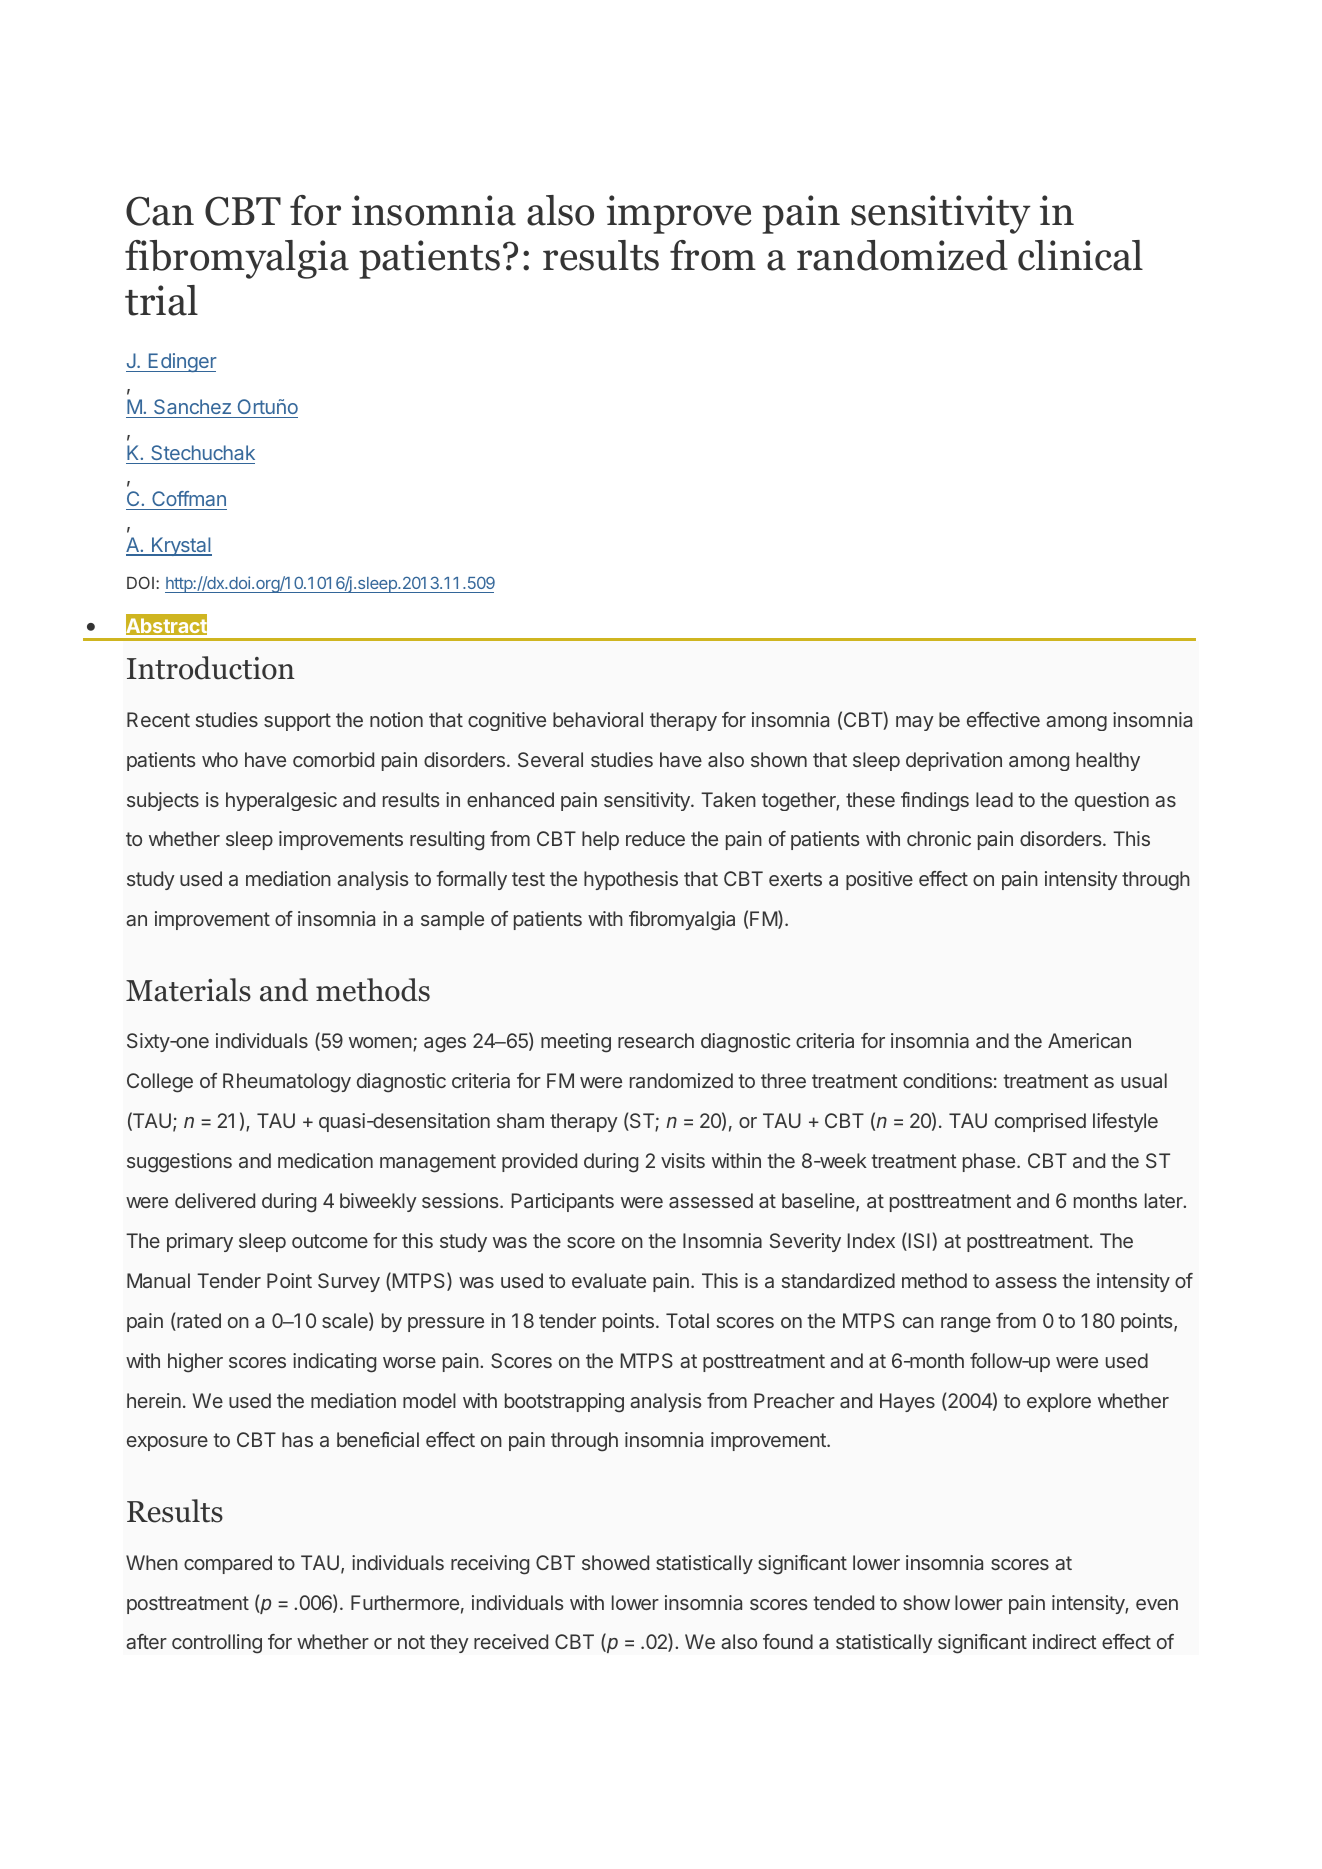 The width and height of the screenshot is (1322, 1869). Describe the element at coordinates (1065, 1641) in the screenshot. I see `indirect` at that location.
